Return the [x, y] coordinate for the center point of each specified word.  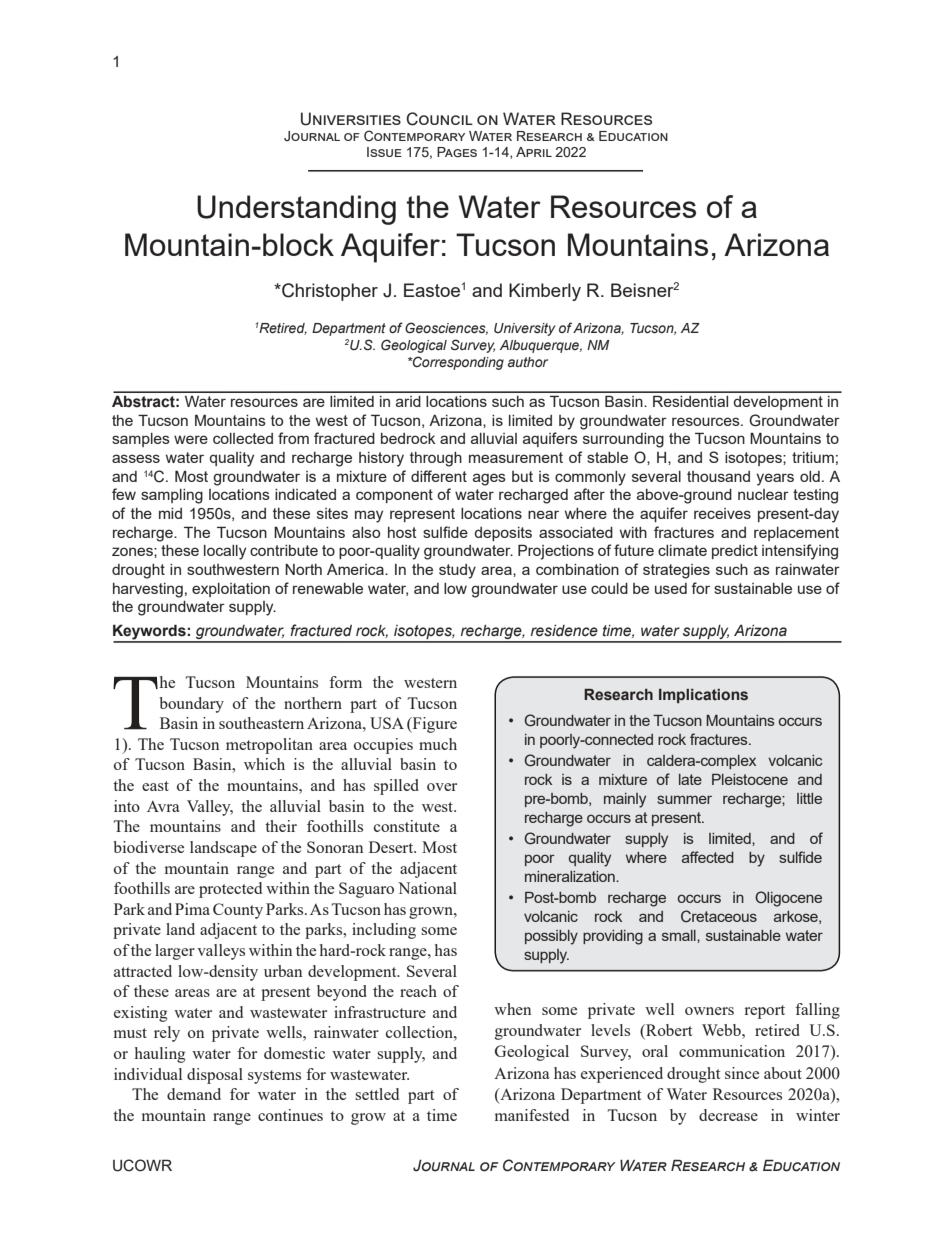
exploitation [231, 590]
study [457, 571]
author [528, 362]
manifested [532, 1115]
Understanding [296, 210]
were [191, 439]
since [742, 1073]
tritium [813, 457]
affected [708, 857]
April [534, 152]
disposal [215, 1076]
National [427, 888]
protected [230, 890]
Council [439, 119]
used [671, 588]
